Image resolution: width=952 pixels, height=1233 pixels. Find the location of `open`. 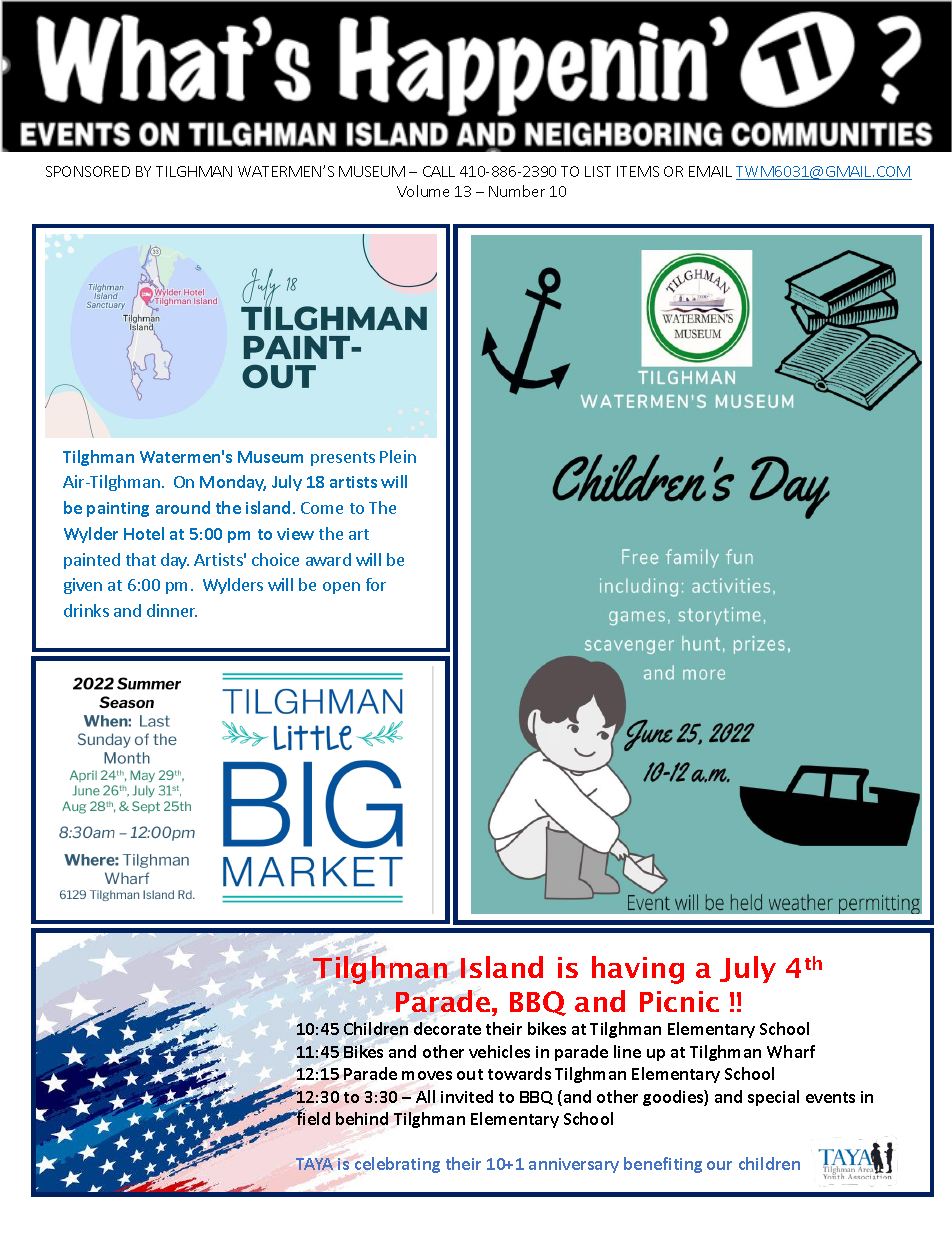

open is located at coordinates (341, 588).
